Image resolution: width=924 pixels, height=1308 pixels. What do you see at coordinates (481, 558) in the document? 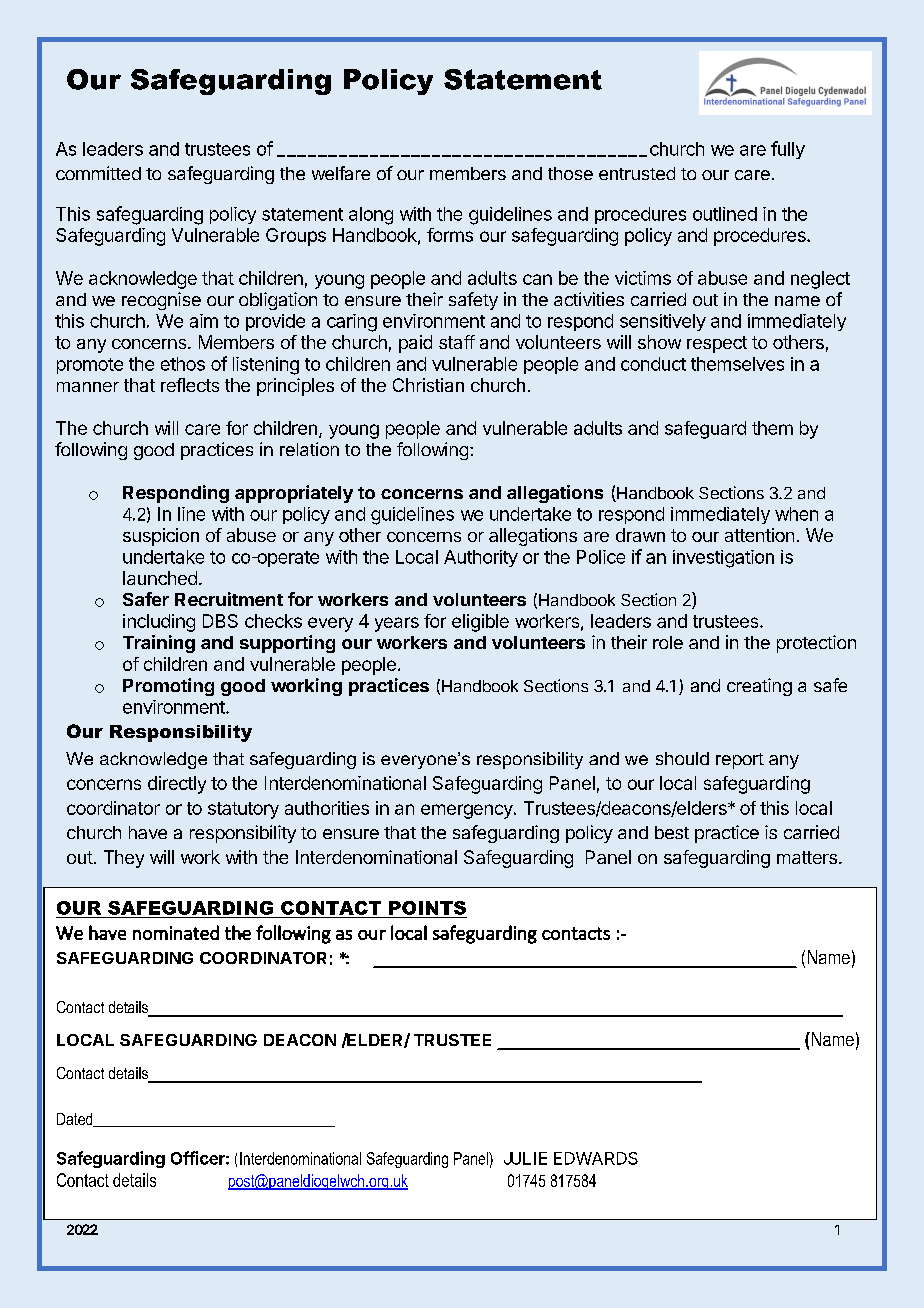
I see `Authority` at bounding box center [481, 558].
